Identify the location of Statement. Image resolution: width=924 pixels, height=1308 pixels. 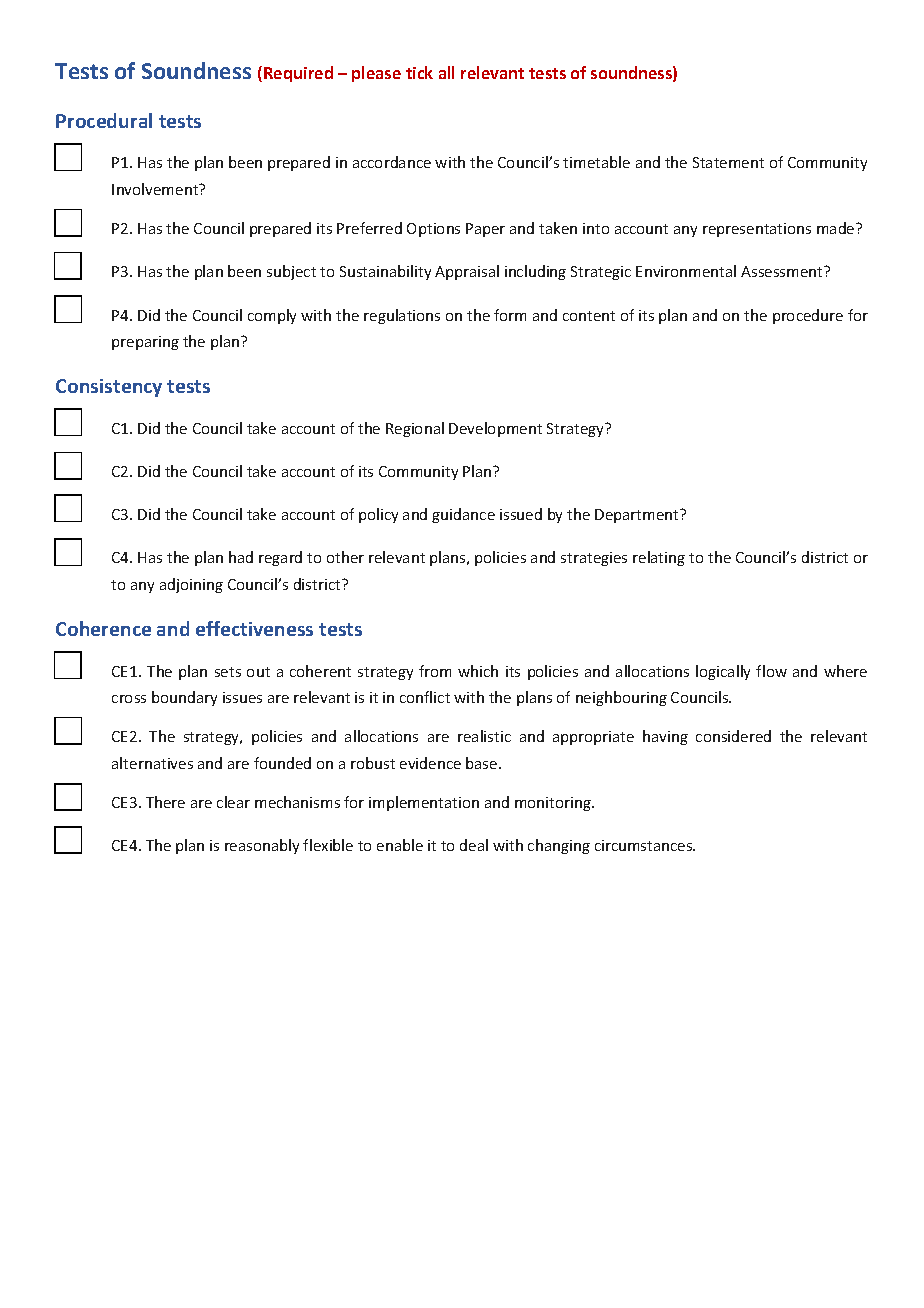
(728, 162).
